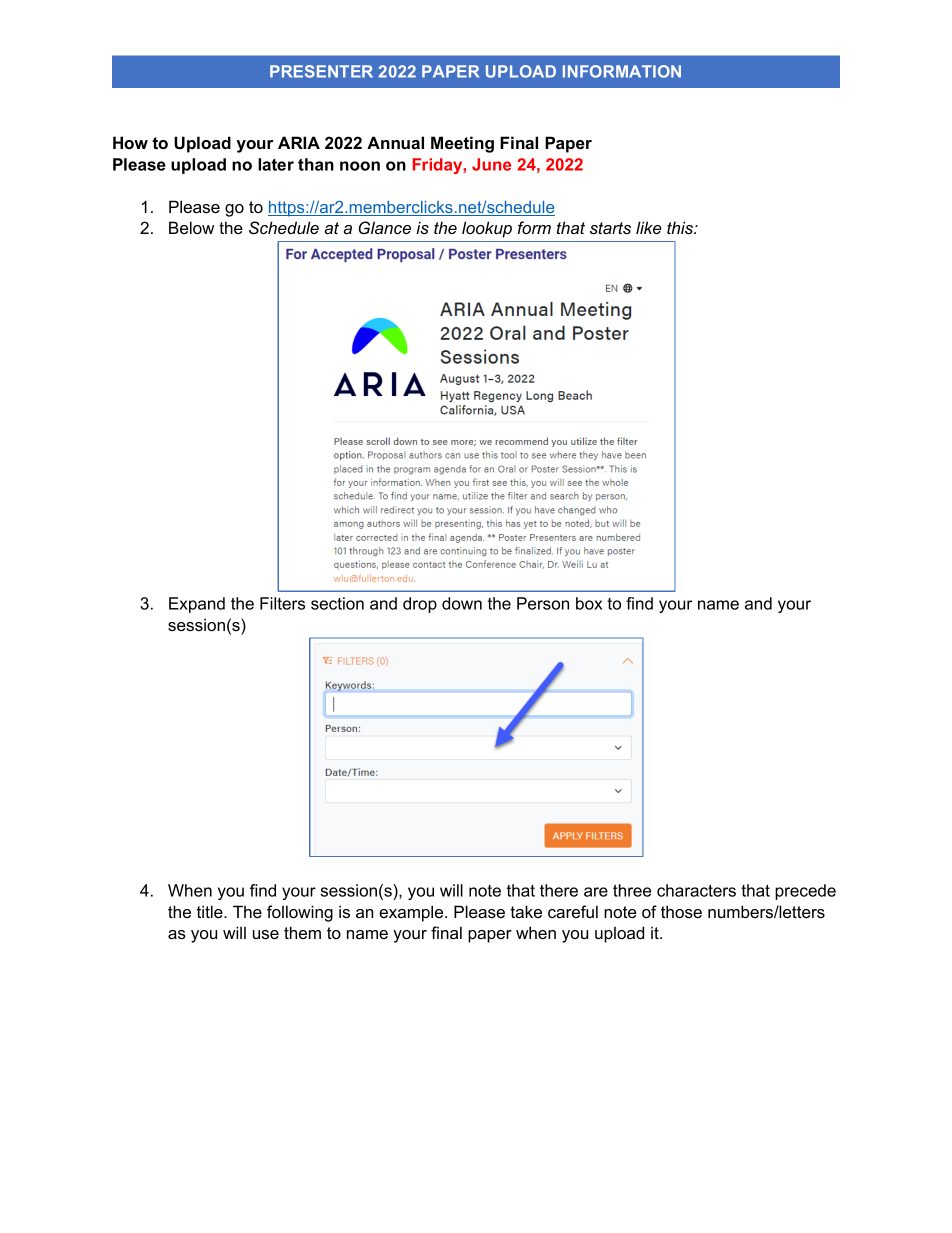 This page has width=952, height=1233. I want to click on down, so click(462, 603).
